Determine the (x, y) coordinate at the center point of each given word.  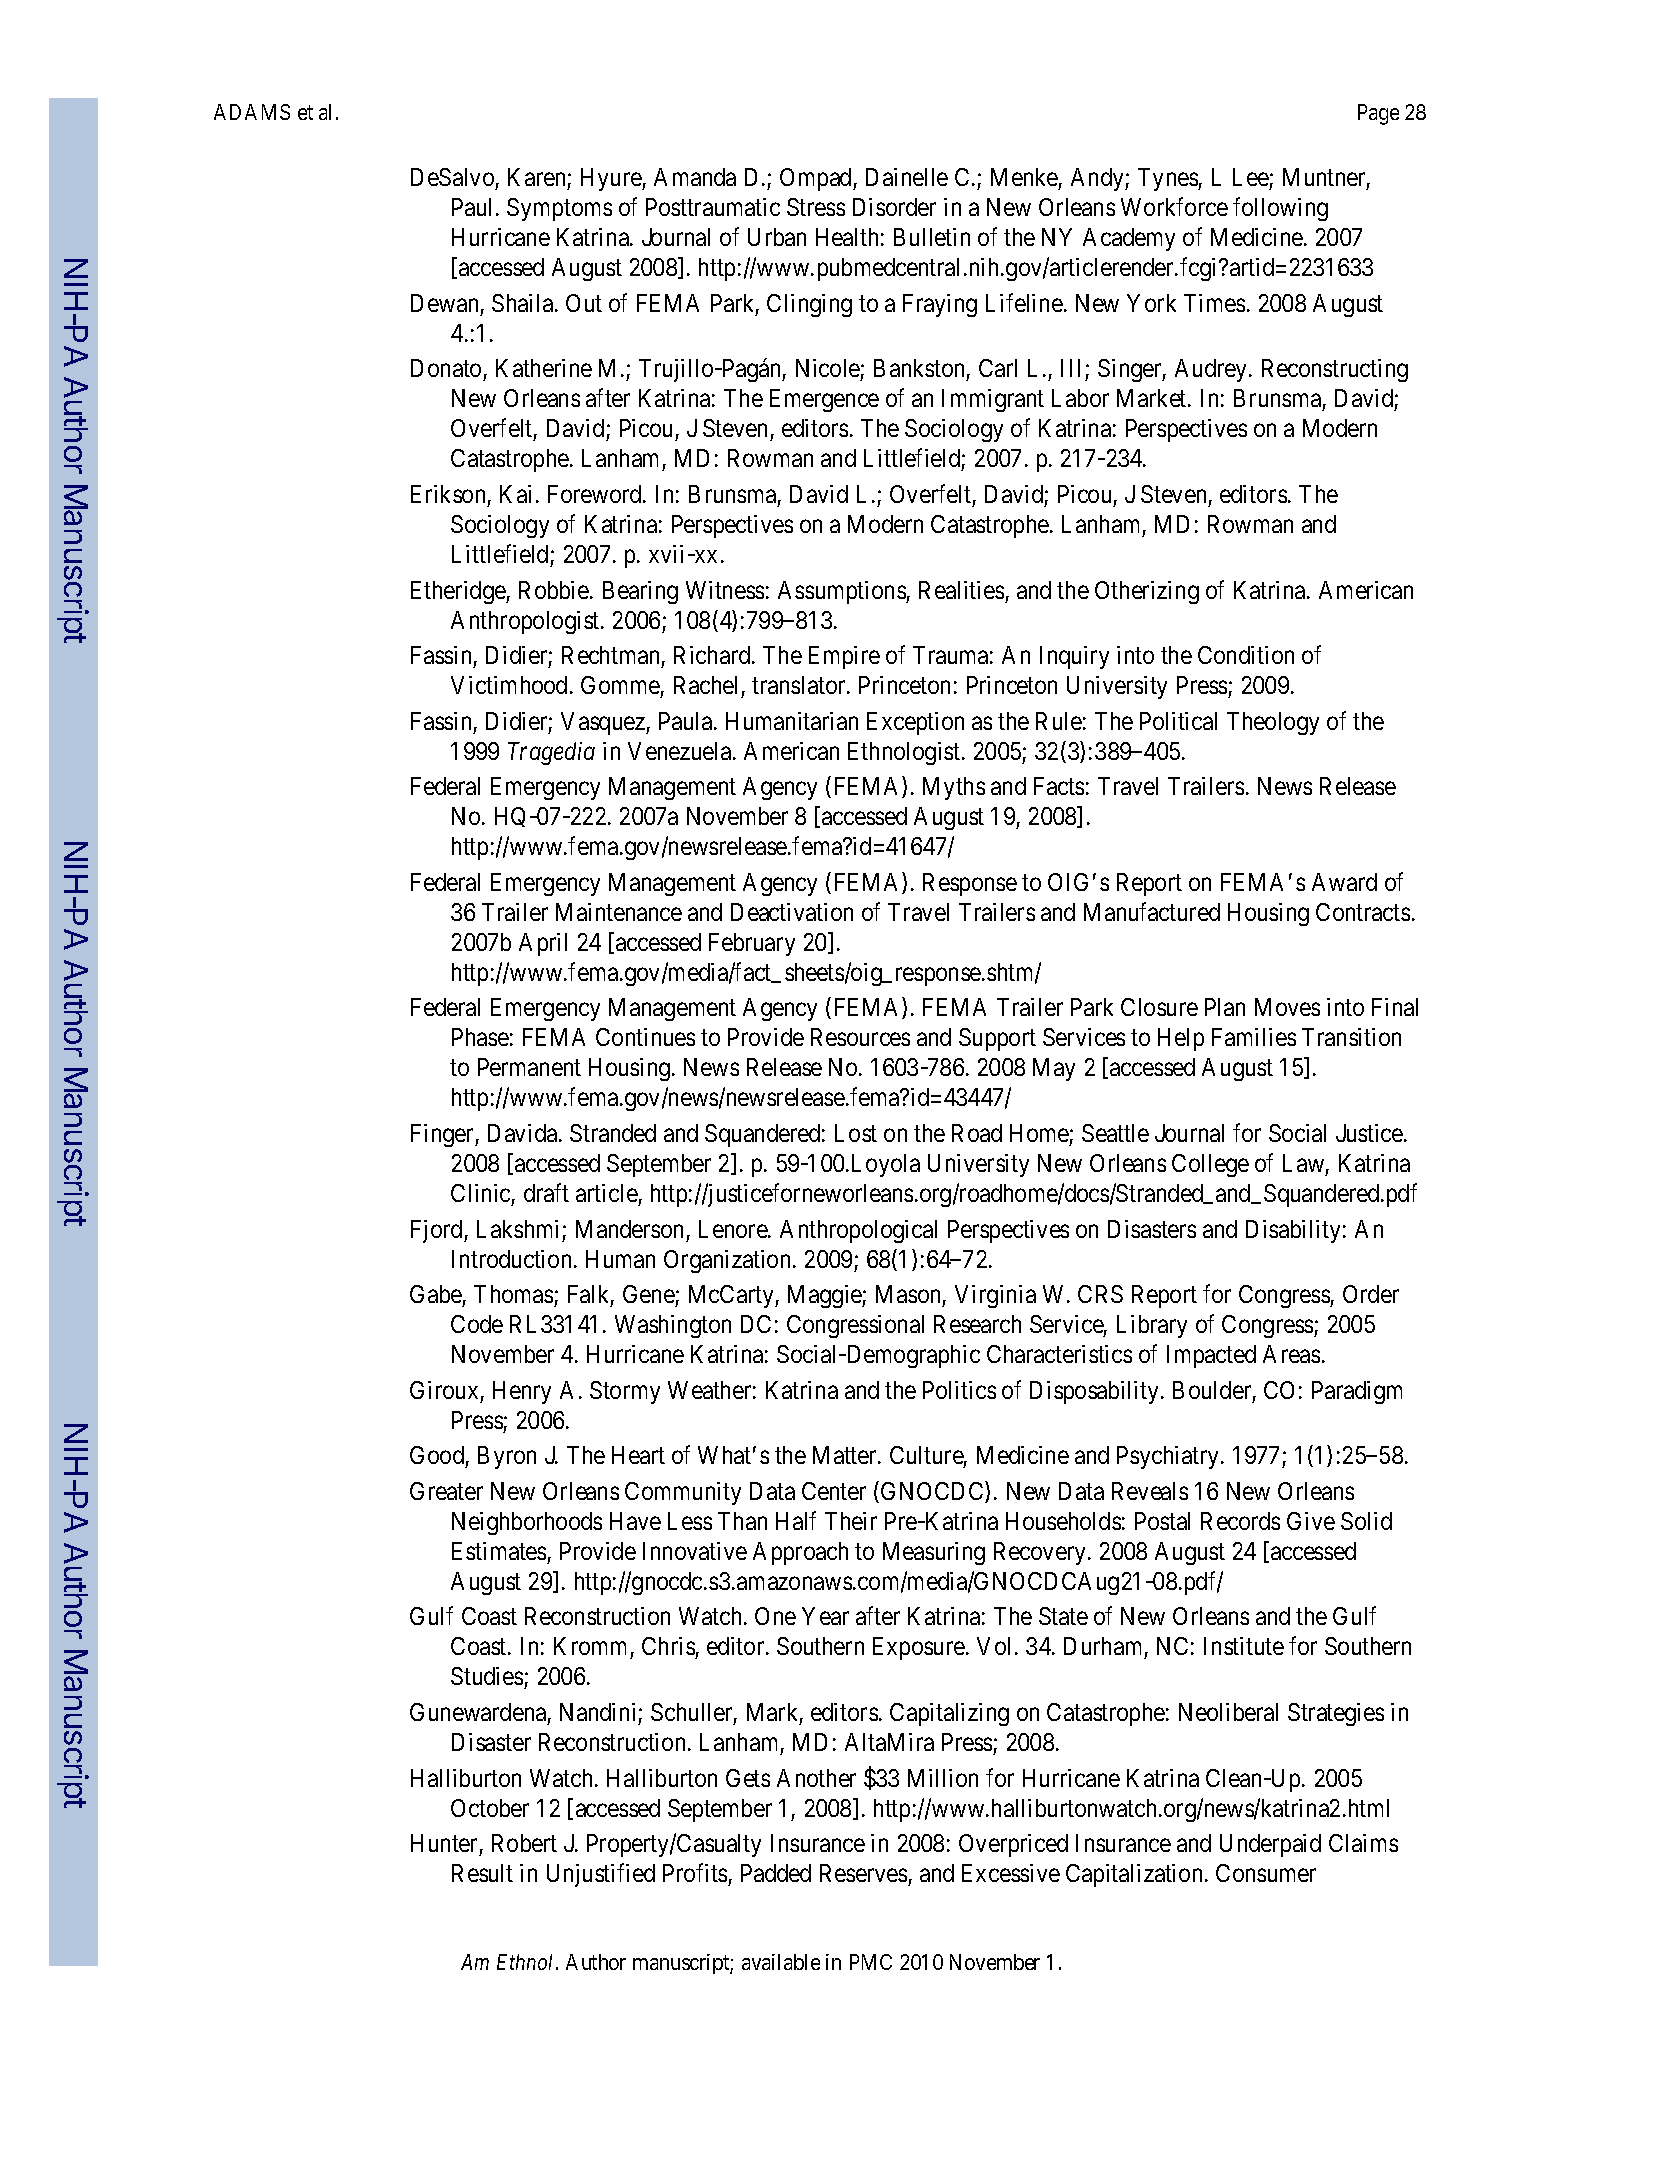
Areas (1291, 1354)
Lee (1251, 177)
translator (800, 685)
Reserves (863, 1873)
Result (482, 1873)
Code (477, 1324)
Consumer (1266, 1873)
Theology (1273, 723)
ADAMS (252, 112)
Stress (816, 207)
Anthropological (858, 1231)
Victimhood (511, 685)
